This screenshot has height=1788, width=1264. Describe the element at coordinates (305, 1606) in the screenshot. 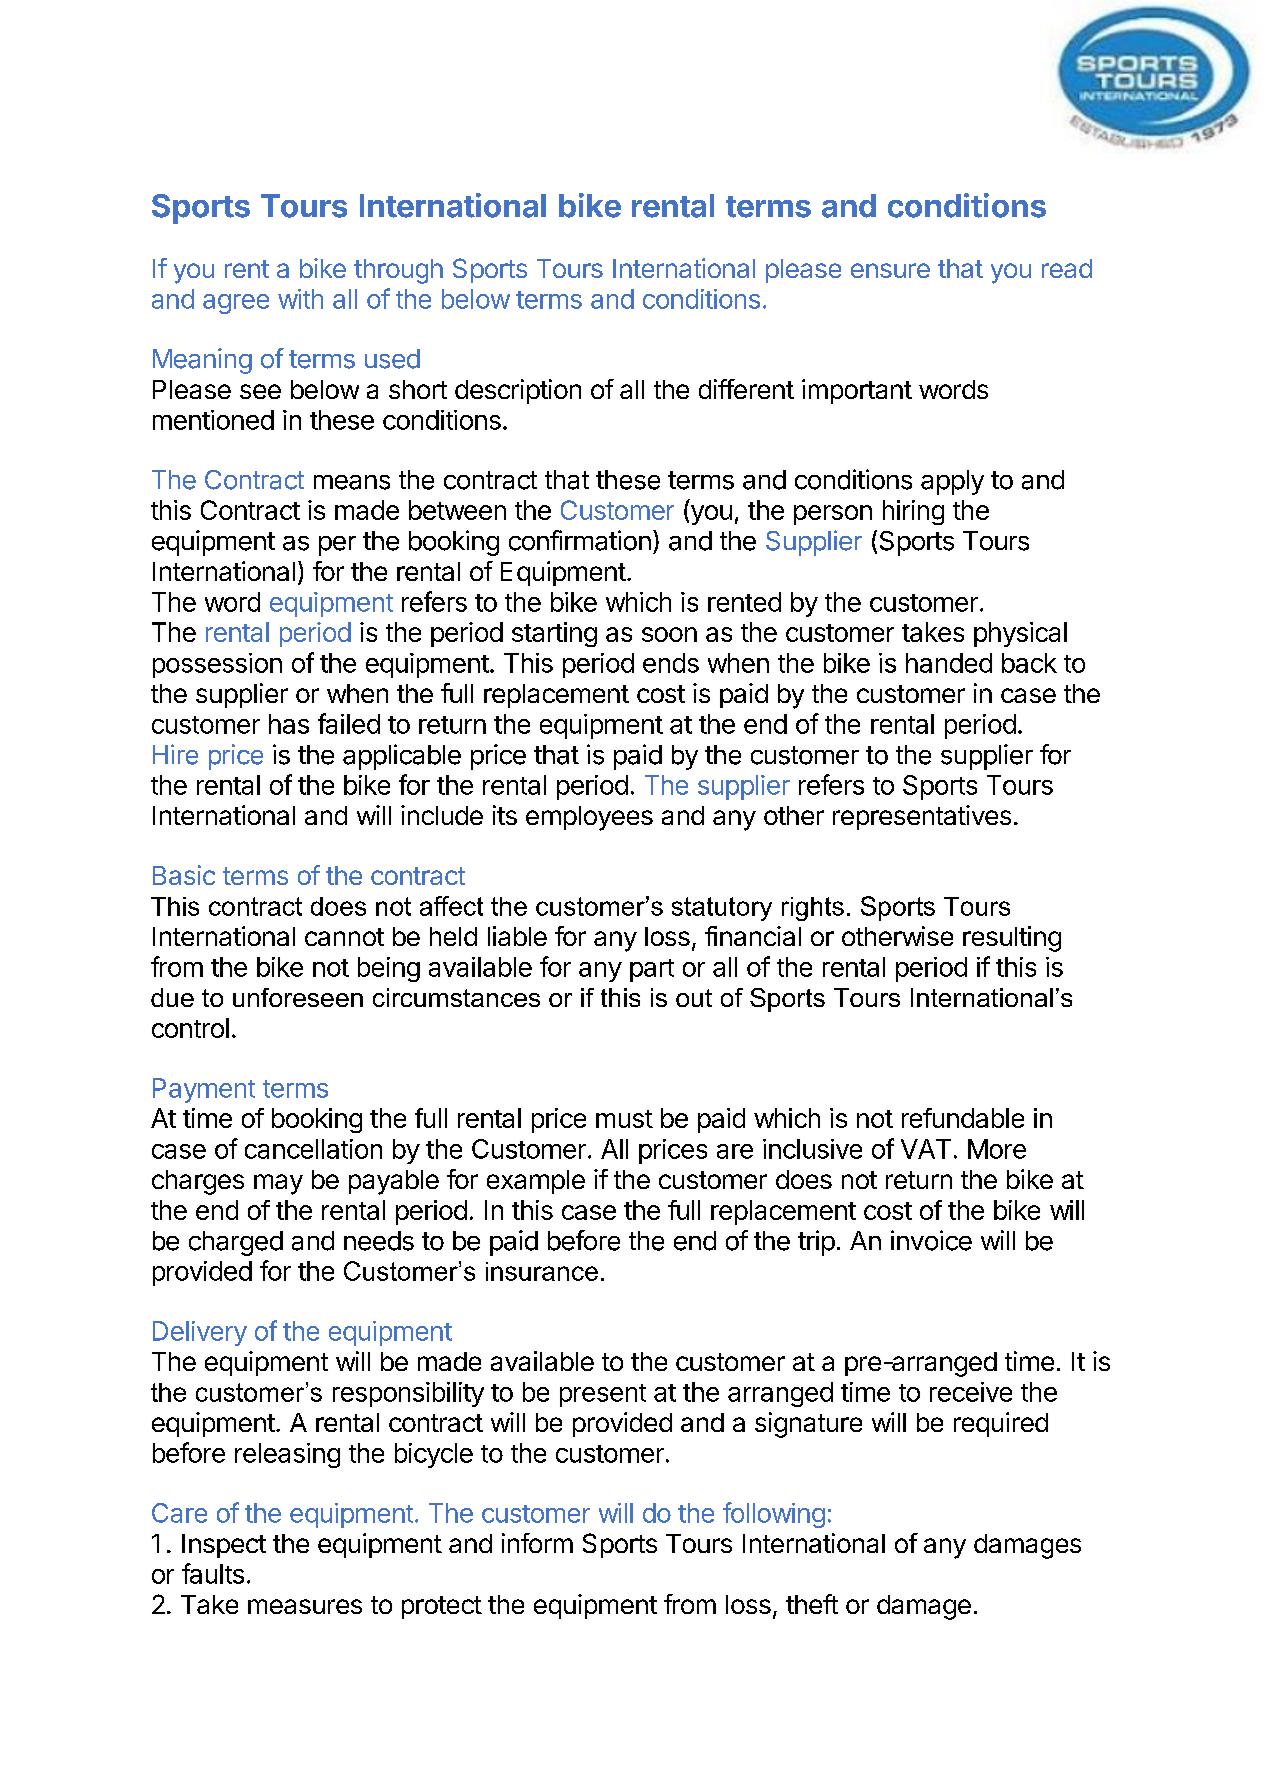

I see `measures` at that location.
